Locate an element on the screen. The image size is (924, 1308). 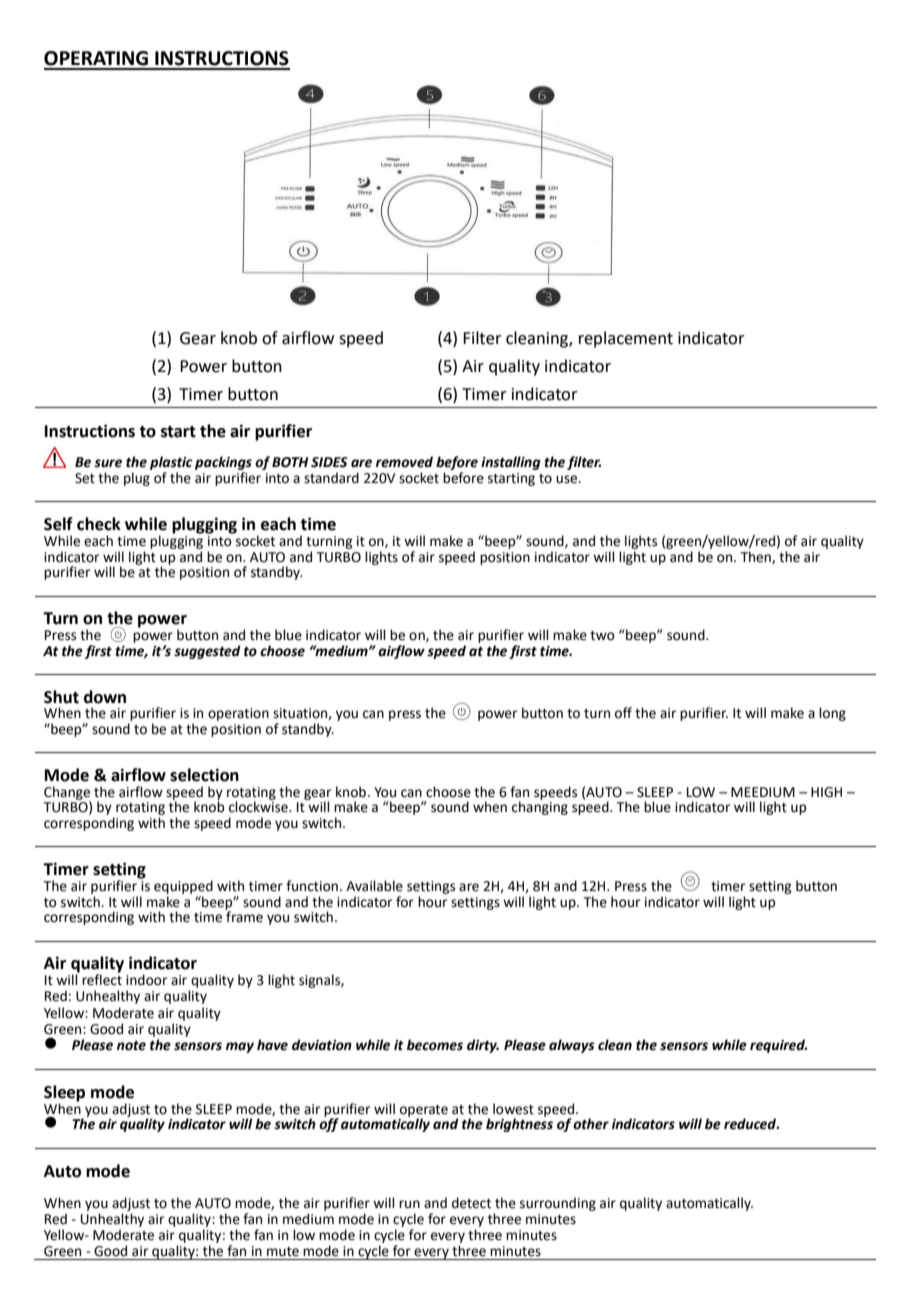
Available is located at coordinates (374, 886).
